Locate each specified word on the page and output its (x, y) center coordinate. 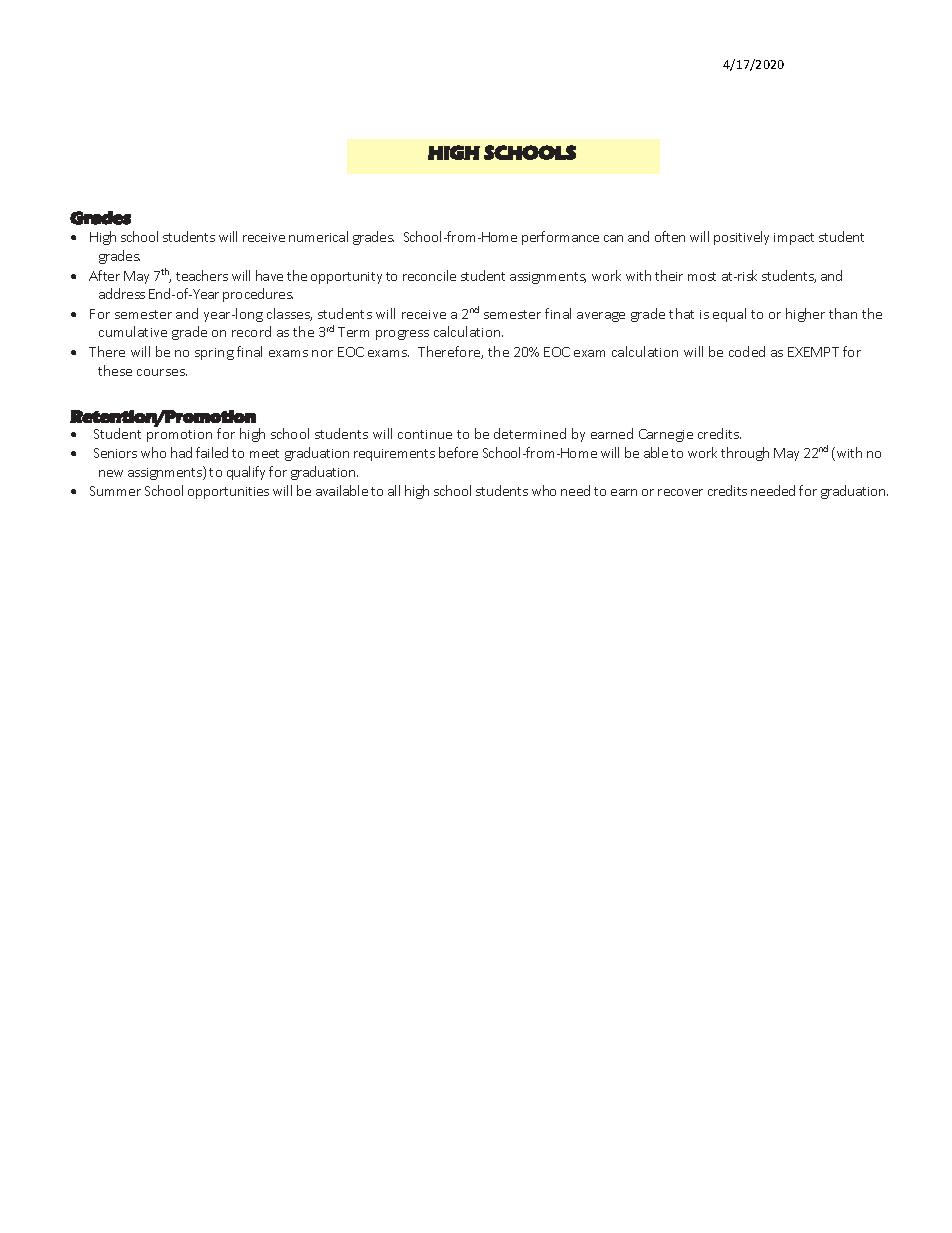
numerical (318, 236)
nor (322, 353)
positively (741, 238)
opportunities (228, 493)
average (601, 317)
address (122, 293)
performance (560, 238)
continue (425, 434)
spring (214, 354)
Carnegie (666, 435)
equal (729, 315)
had (181, 452)
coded (747, 351)
